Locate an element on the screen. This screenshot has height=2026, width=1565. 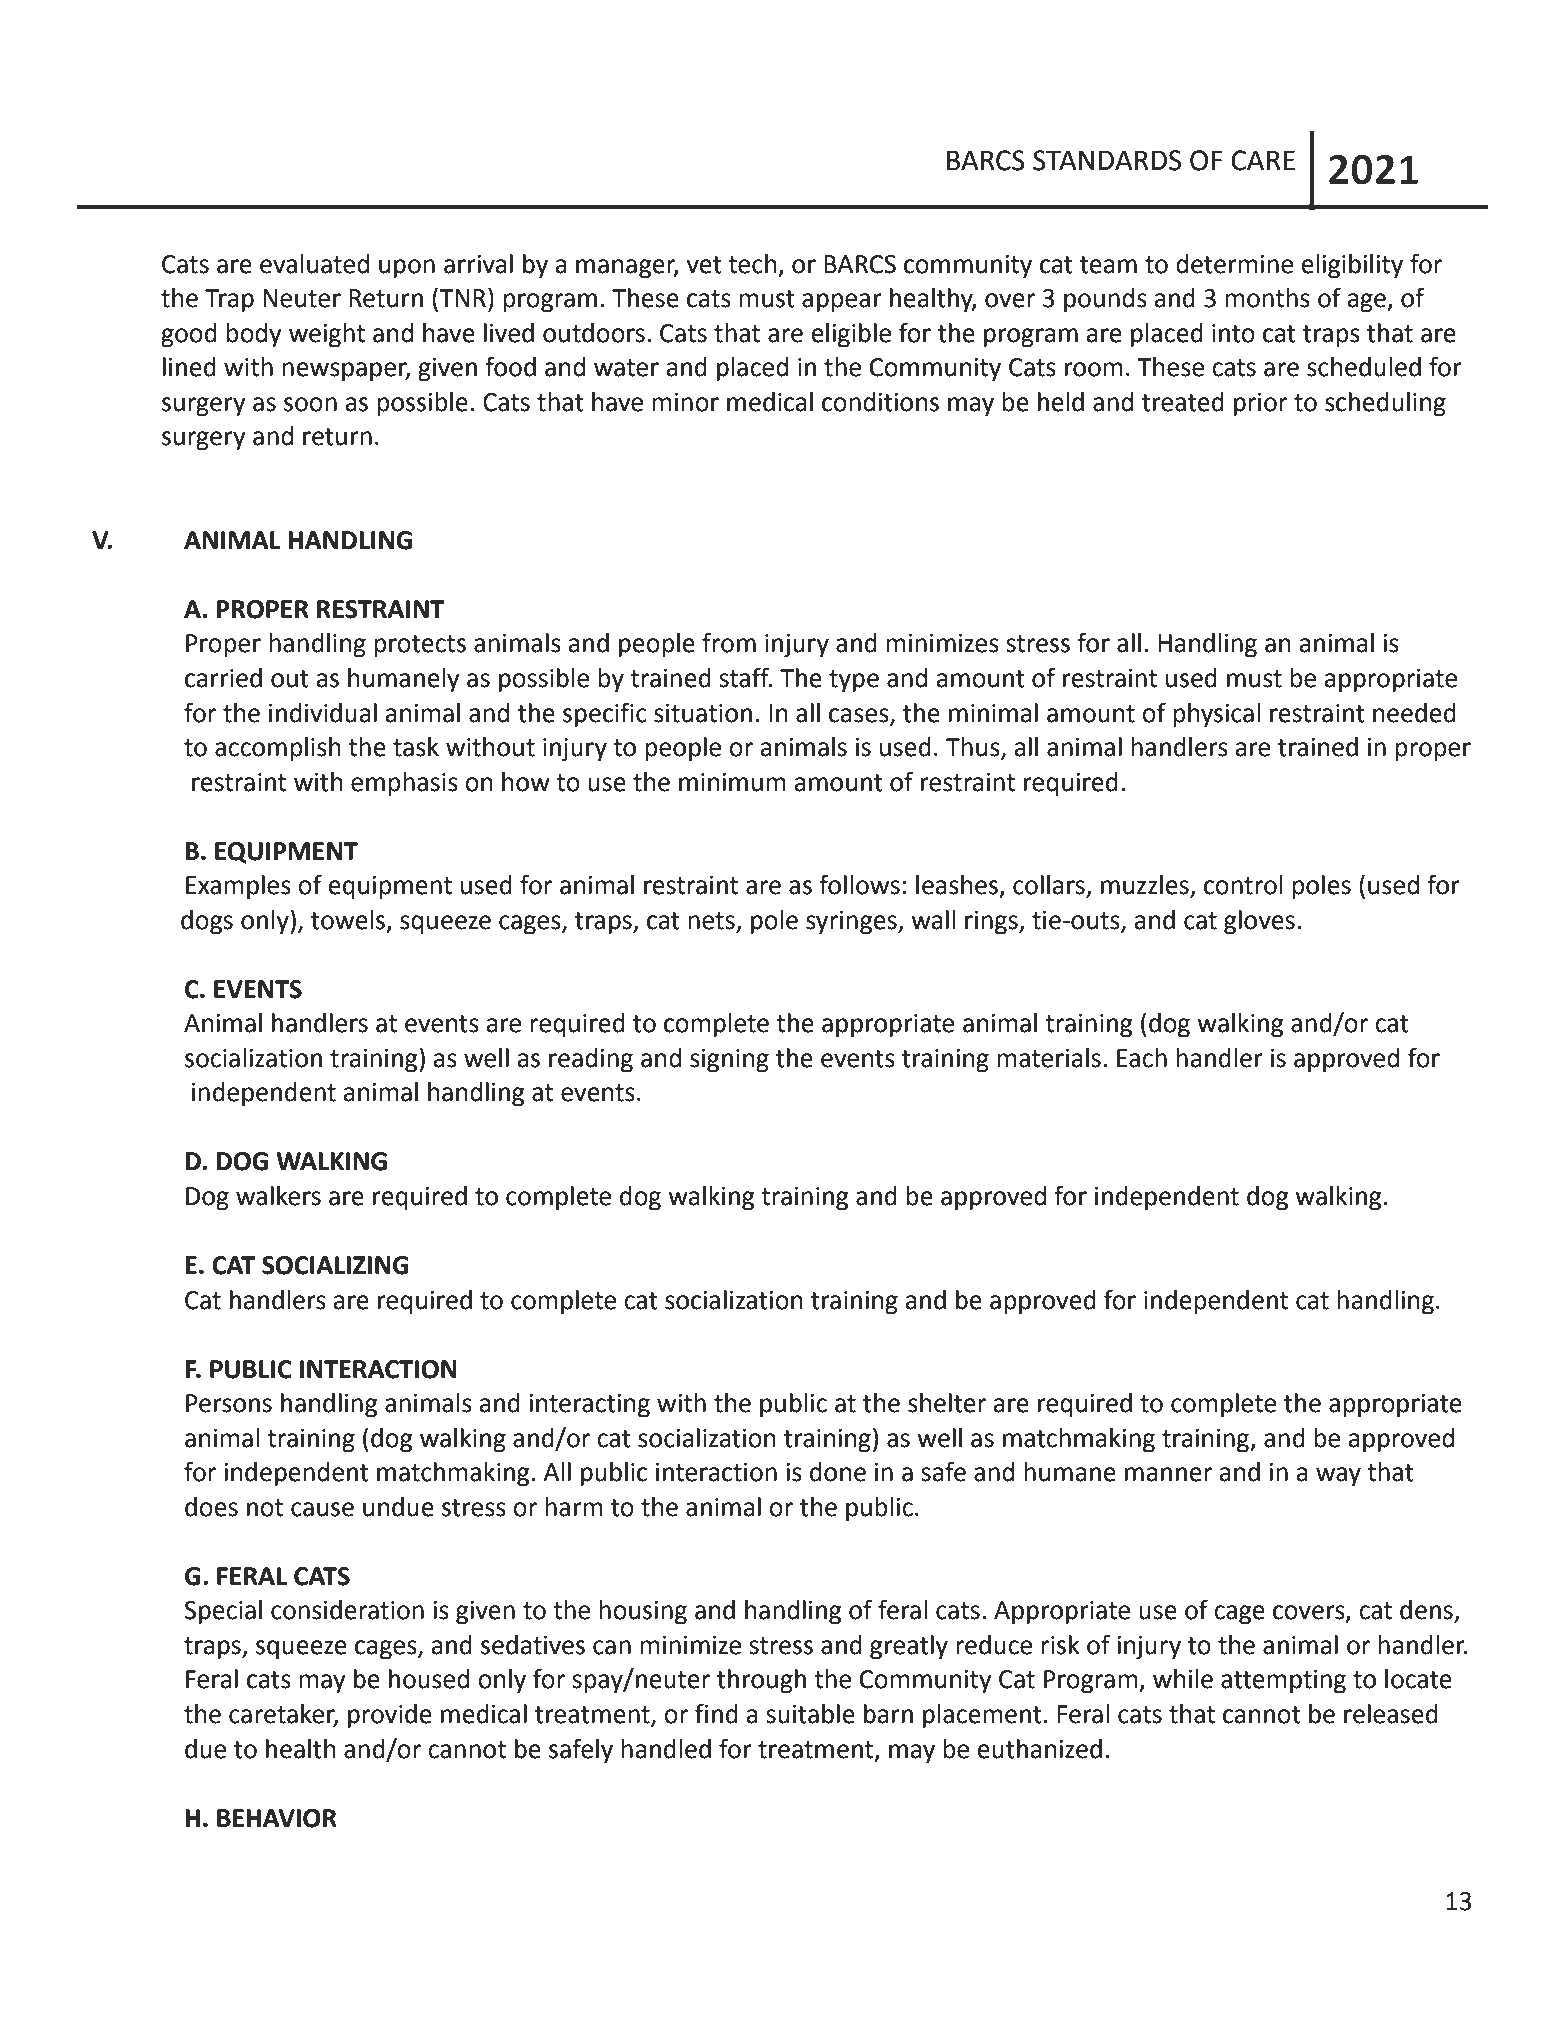
cases is located at coordinates (860, 716).
